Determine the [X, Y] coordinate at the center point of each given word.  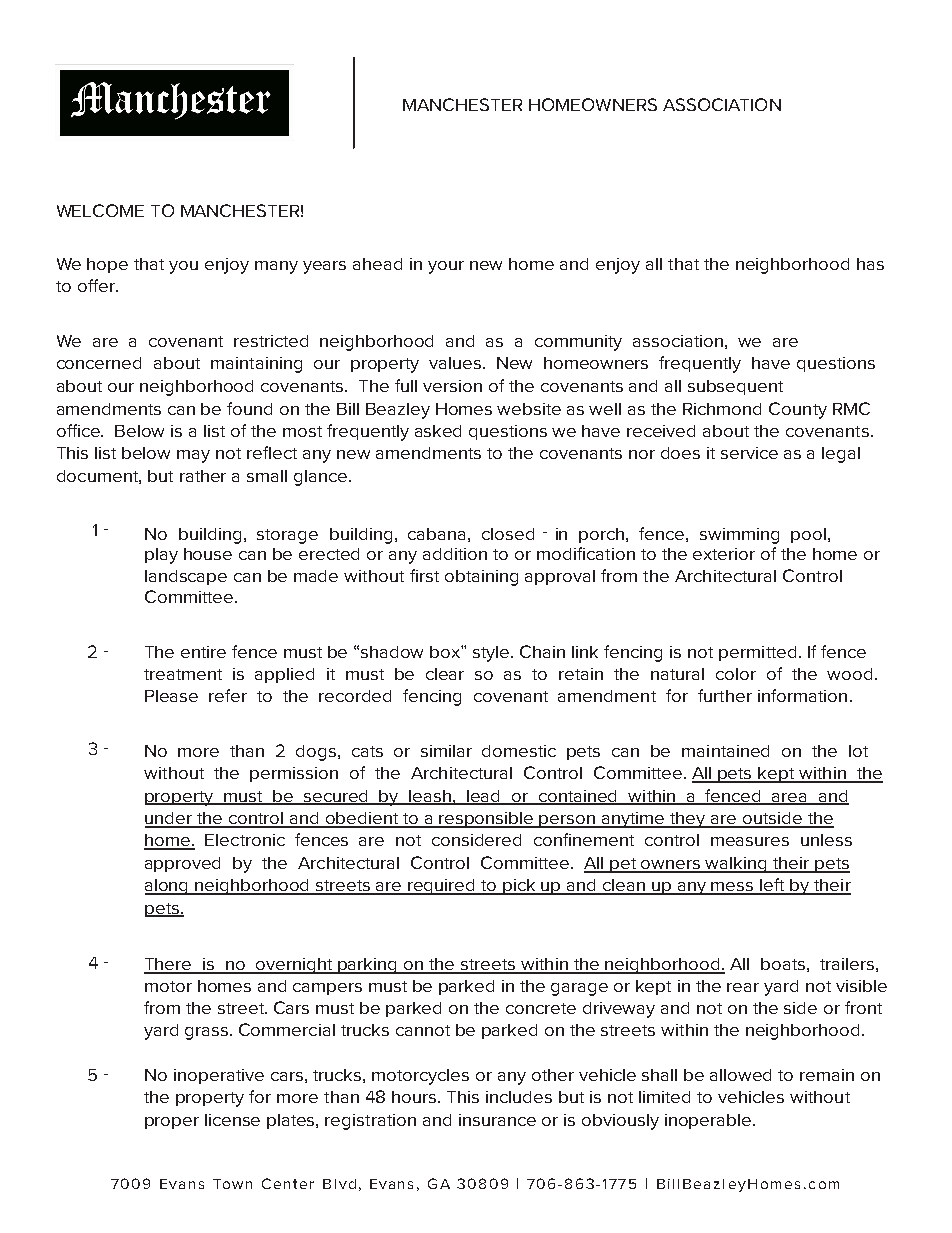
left [772, 886]
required [442, 887]
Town [232, 1184]
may [193, 456]
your [446, 267]
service [749, 453]
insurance [497, 1120]
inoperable [709, 1121]
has [870, 264]
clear [445, 674]
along [168, 887]
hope [107, 265]
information [802, 695]
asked [438, 431]
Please [171, 696]
